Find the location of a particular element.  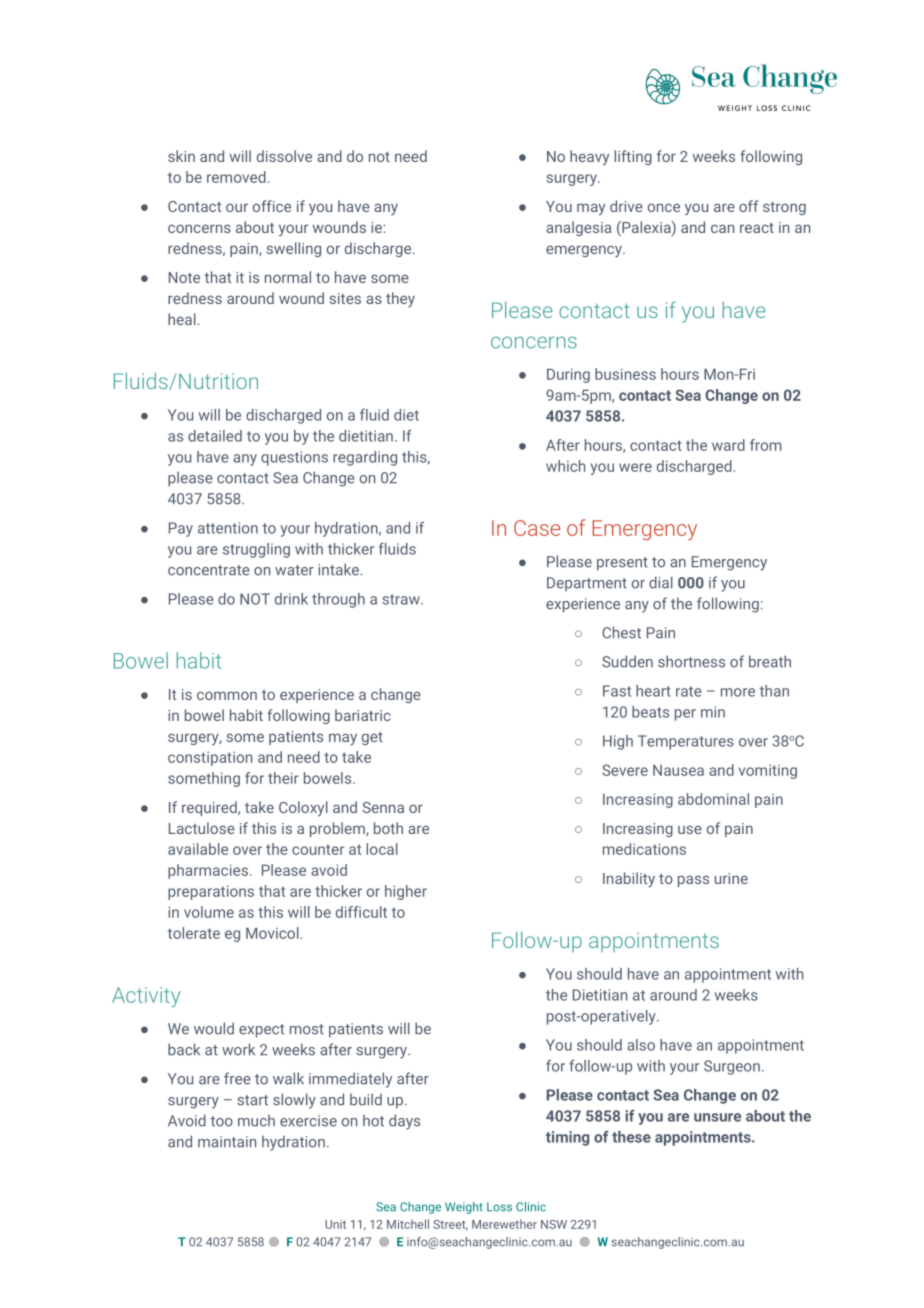

removed is located at coordinates (236, 177).
